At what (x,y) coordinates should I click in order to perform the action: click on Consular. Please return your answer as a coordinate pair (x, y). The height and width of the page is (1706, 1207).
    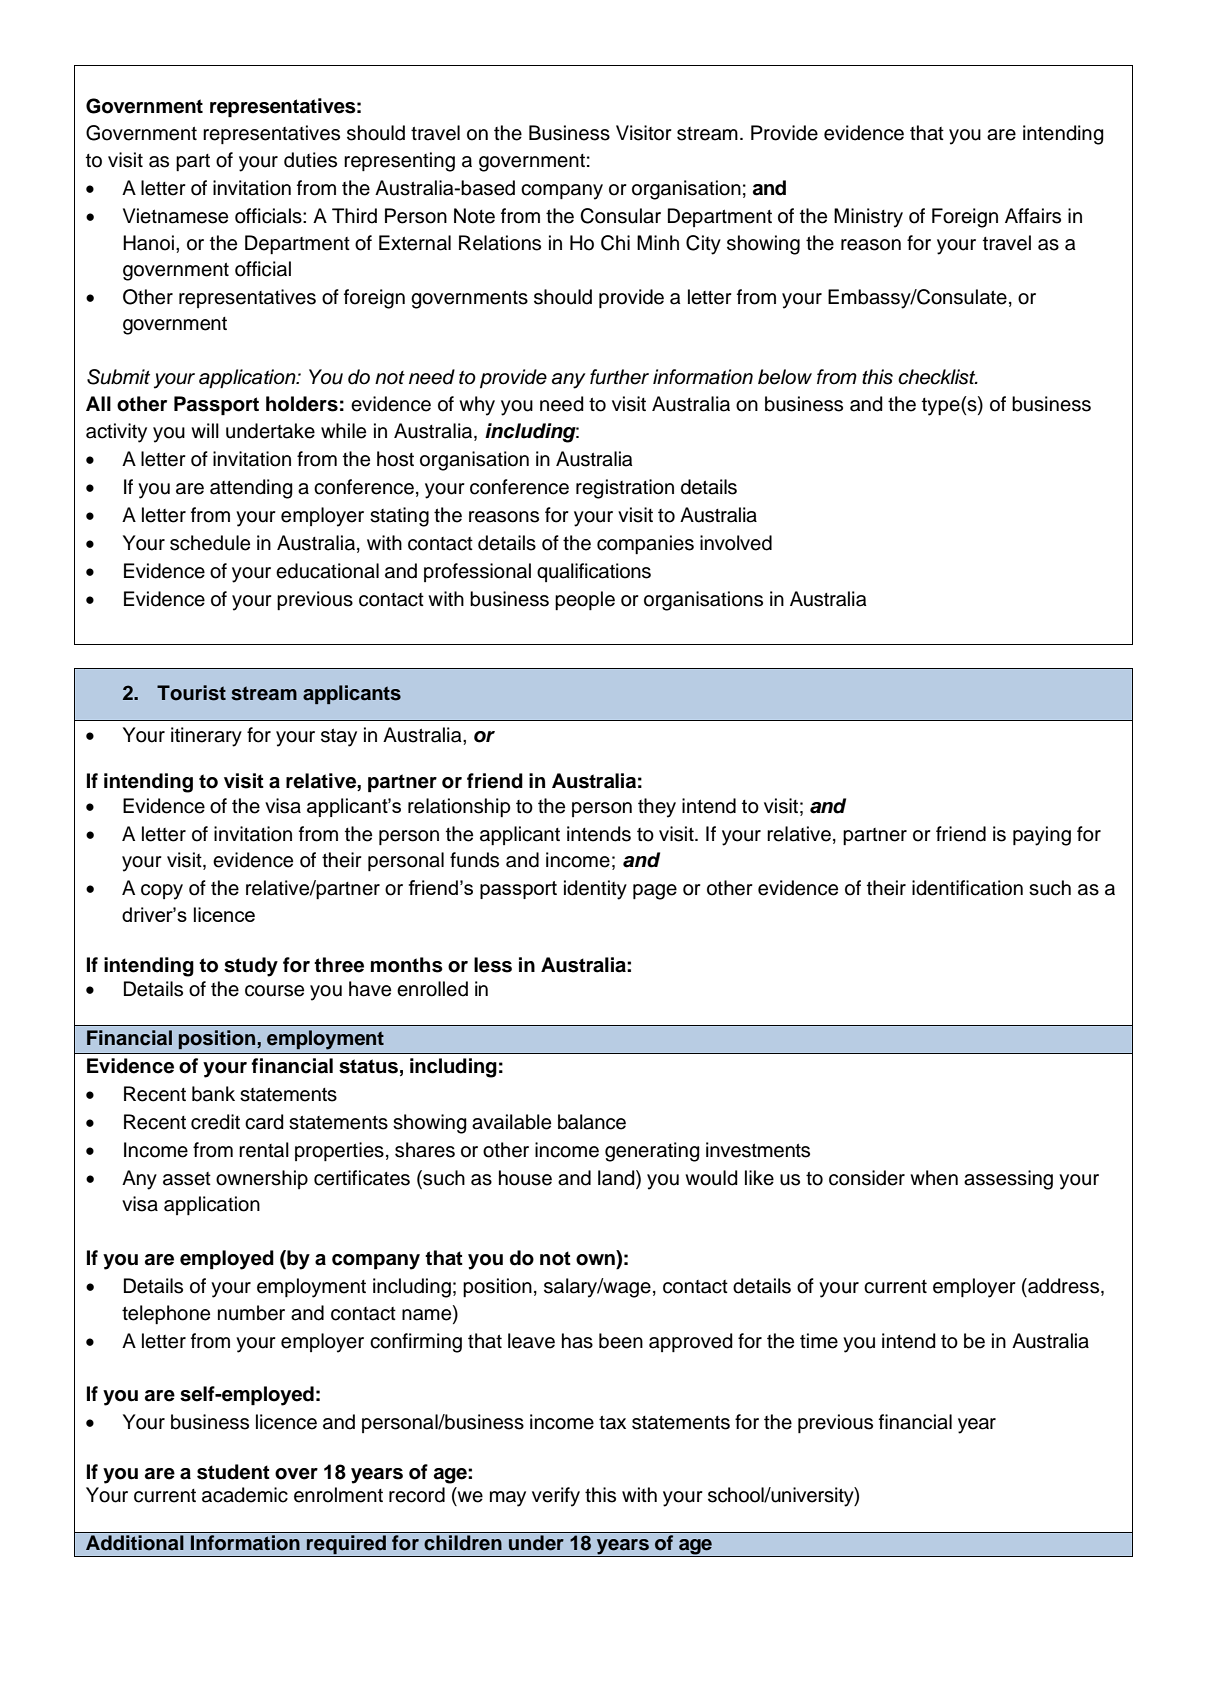
    Looking at the image, I should click on (620, 216).
